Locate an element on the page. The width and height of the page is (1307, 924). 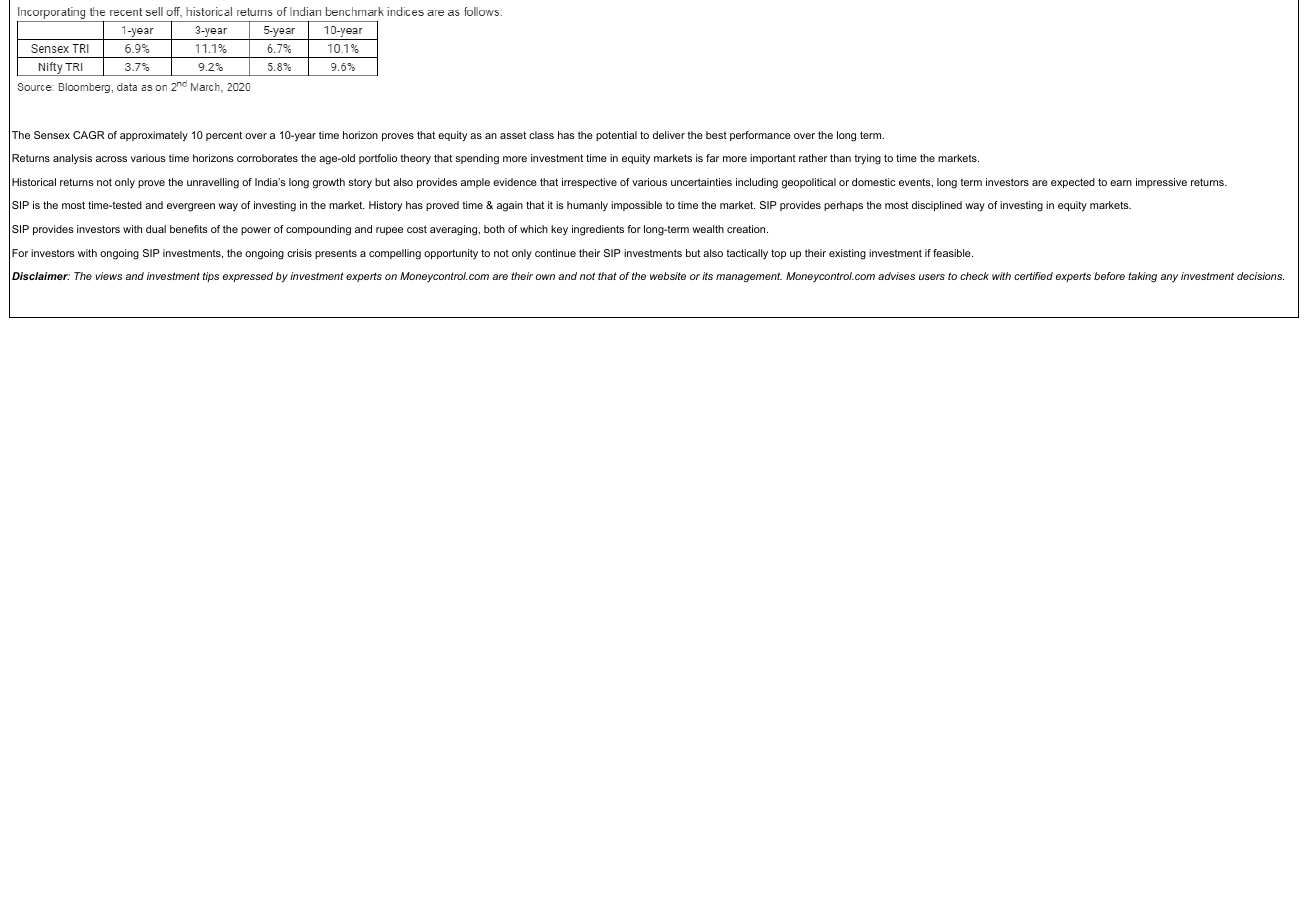
potential is located at coordinates (616, 136).
